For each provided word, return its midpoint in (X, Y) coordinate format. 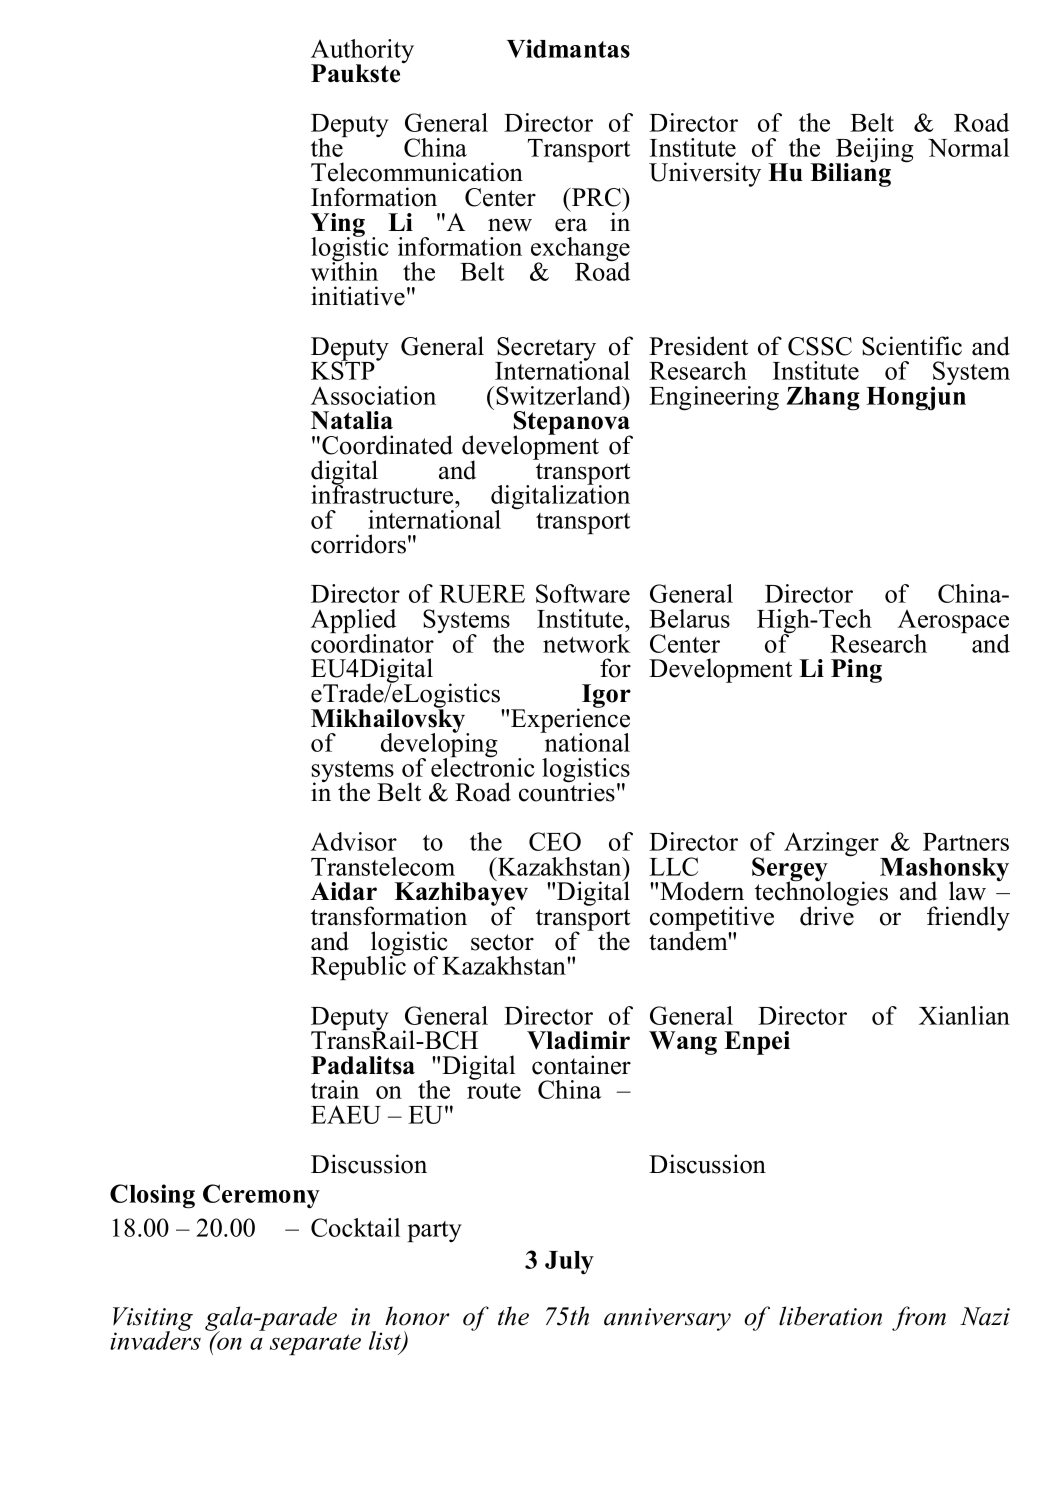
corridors (358, 544)
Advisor (354, 841)
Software (583, 593)
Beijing (874, 151)
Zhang (823, 399)
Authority (362, 52)
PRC (596, 197)
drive (828, 915)
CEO (555, 841)
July (569, 1263)
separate (315, 1344)
